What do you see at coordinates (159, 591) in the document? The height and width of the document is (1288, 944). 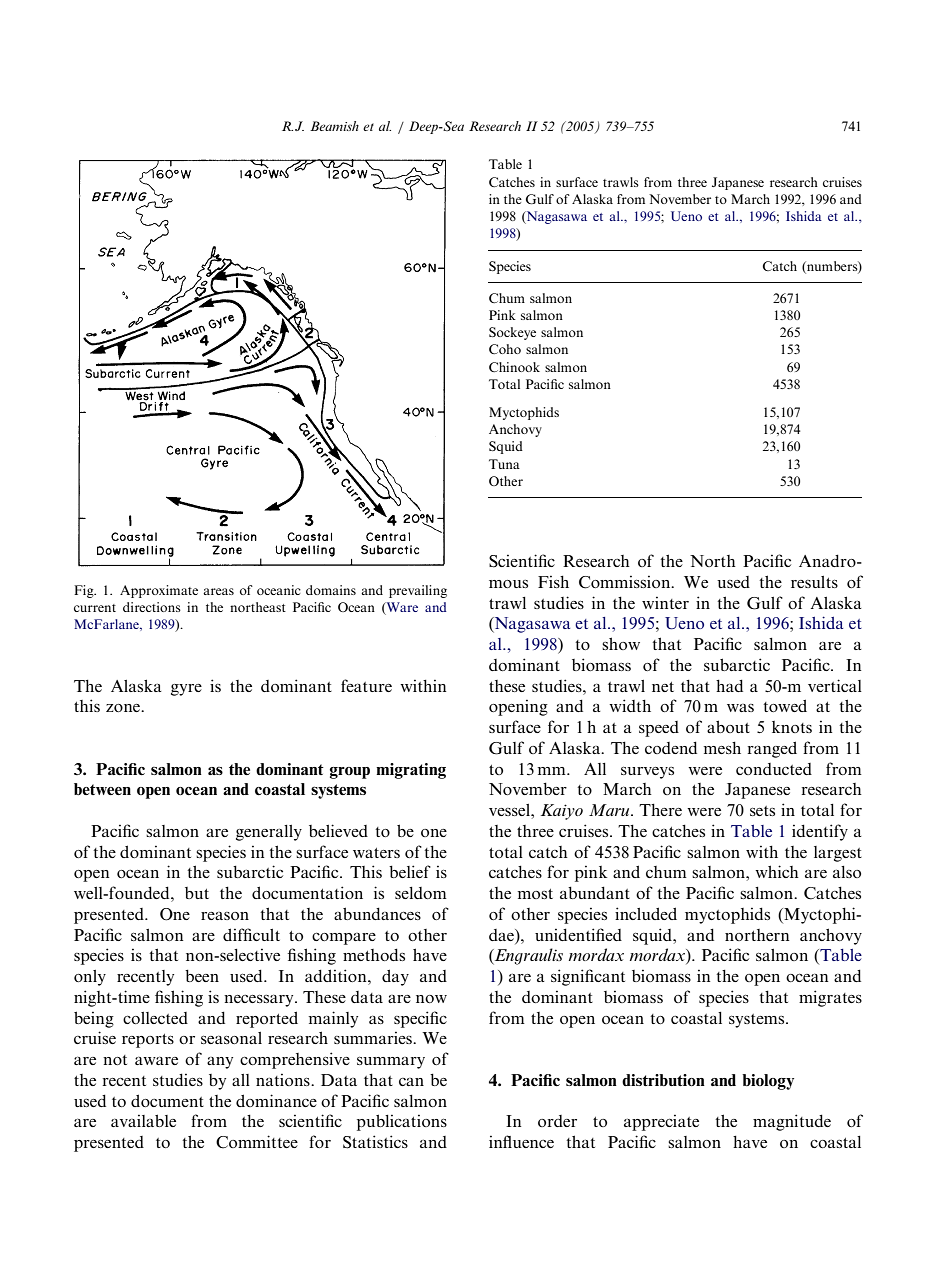 I see `Approximate` at bounding box center [159, 591].
